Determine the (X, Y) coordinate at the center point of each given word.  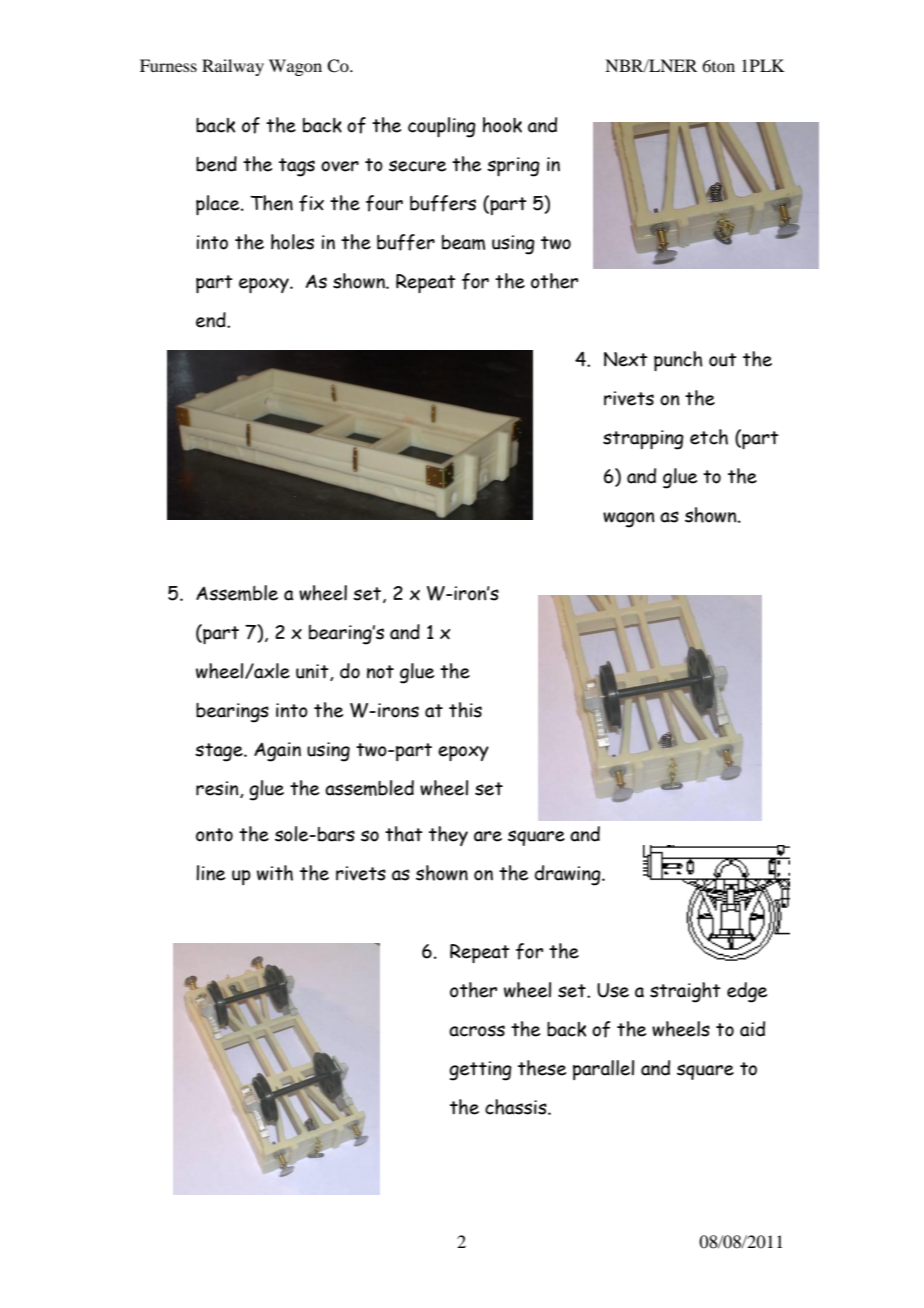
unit (313, 672)
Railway (233, 67)
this (465, 710)
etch (709, 437)
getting (480, 1071)
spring (513, 167)
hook (502, 125)
